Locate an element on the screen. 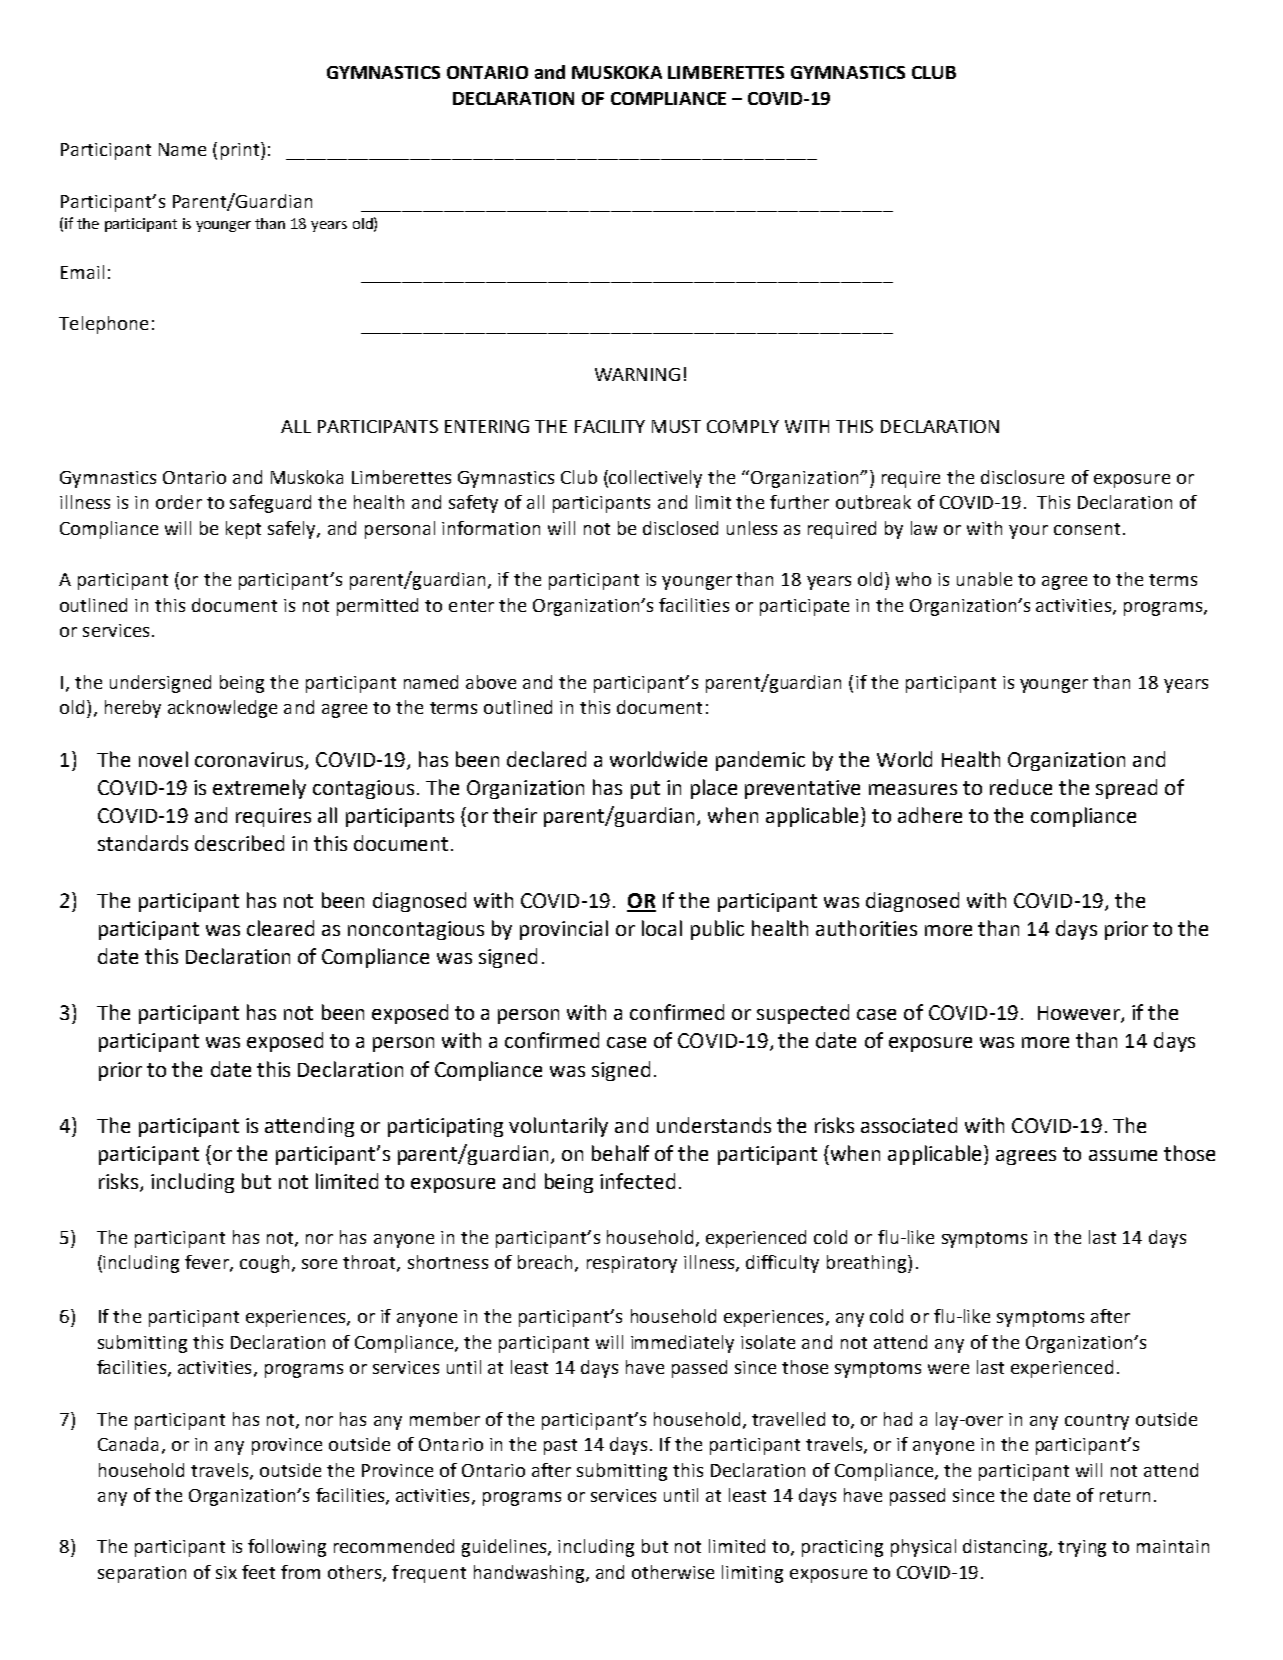 The image size is (1283, 1660). acknowledge is located at coordinates (222, 709).
